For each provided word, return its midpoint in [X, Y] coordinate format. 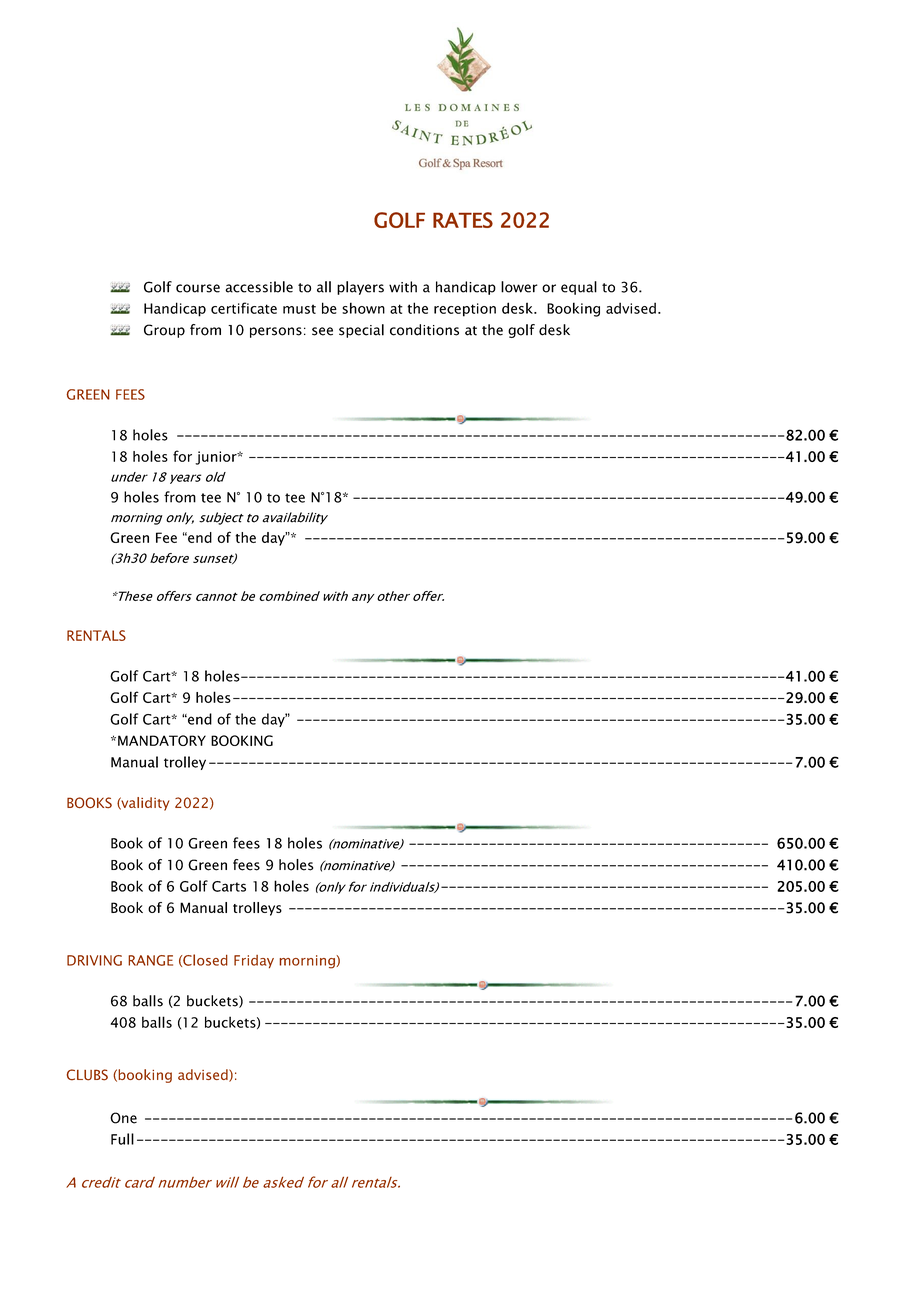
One [123, 1118]
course [198, 288]
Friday [254, 961]
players [360, 288]
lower [519, 287]
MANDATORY [162, 740]
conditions [424, 330]
